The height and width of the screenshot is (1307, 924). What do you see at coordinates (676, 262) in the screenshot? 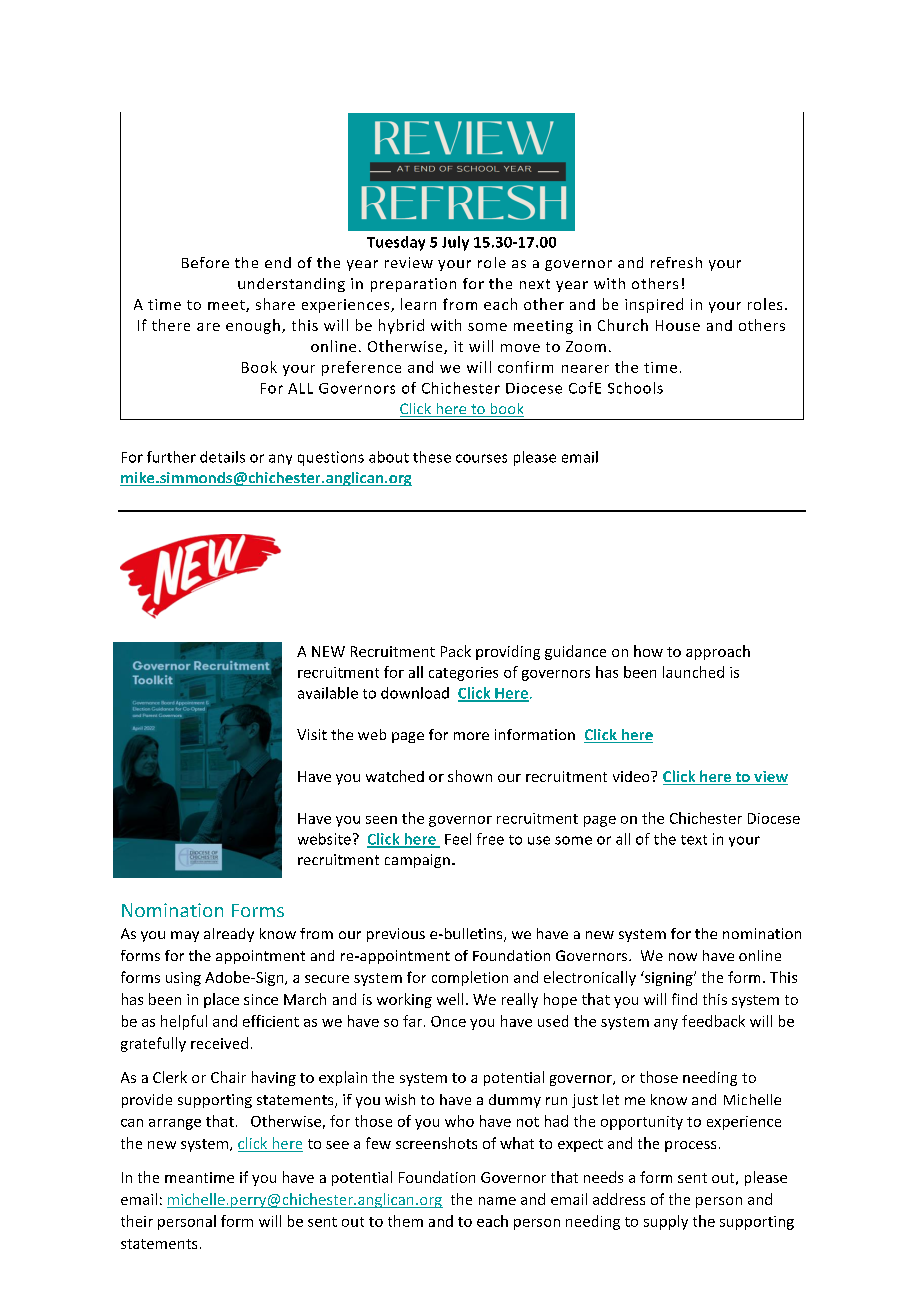
I see `refresh` at bounding box center [676, 262].
